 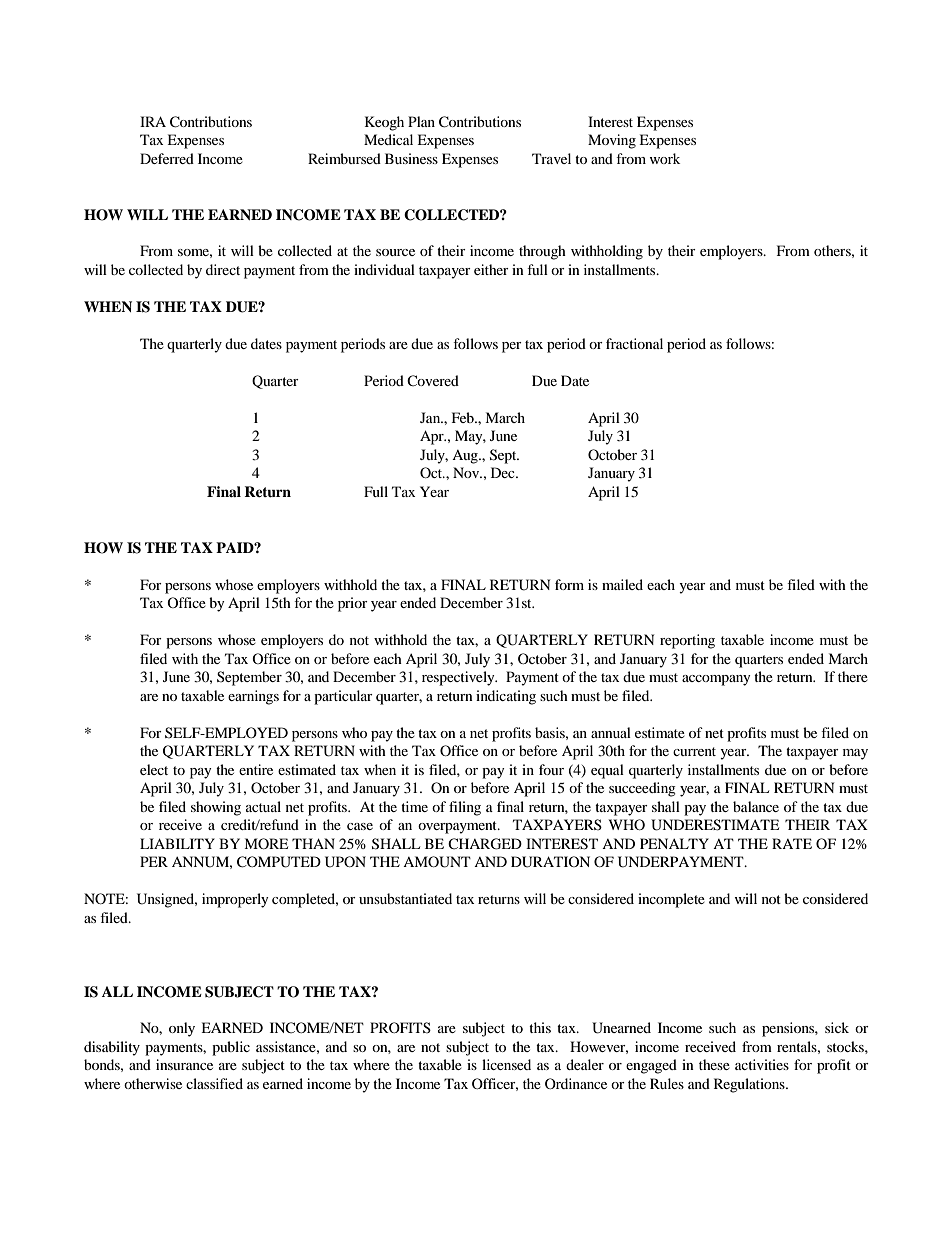 What do you see at coordinates (664, 158) in the page?
I see `work` at bounding box center [664, 158].
